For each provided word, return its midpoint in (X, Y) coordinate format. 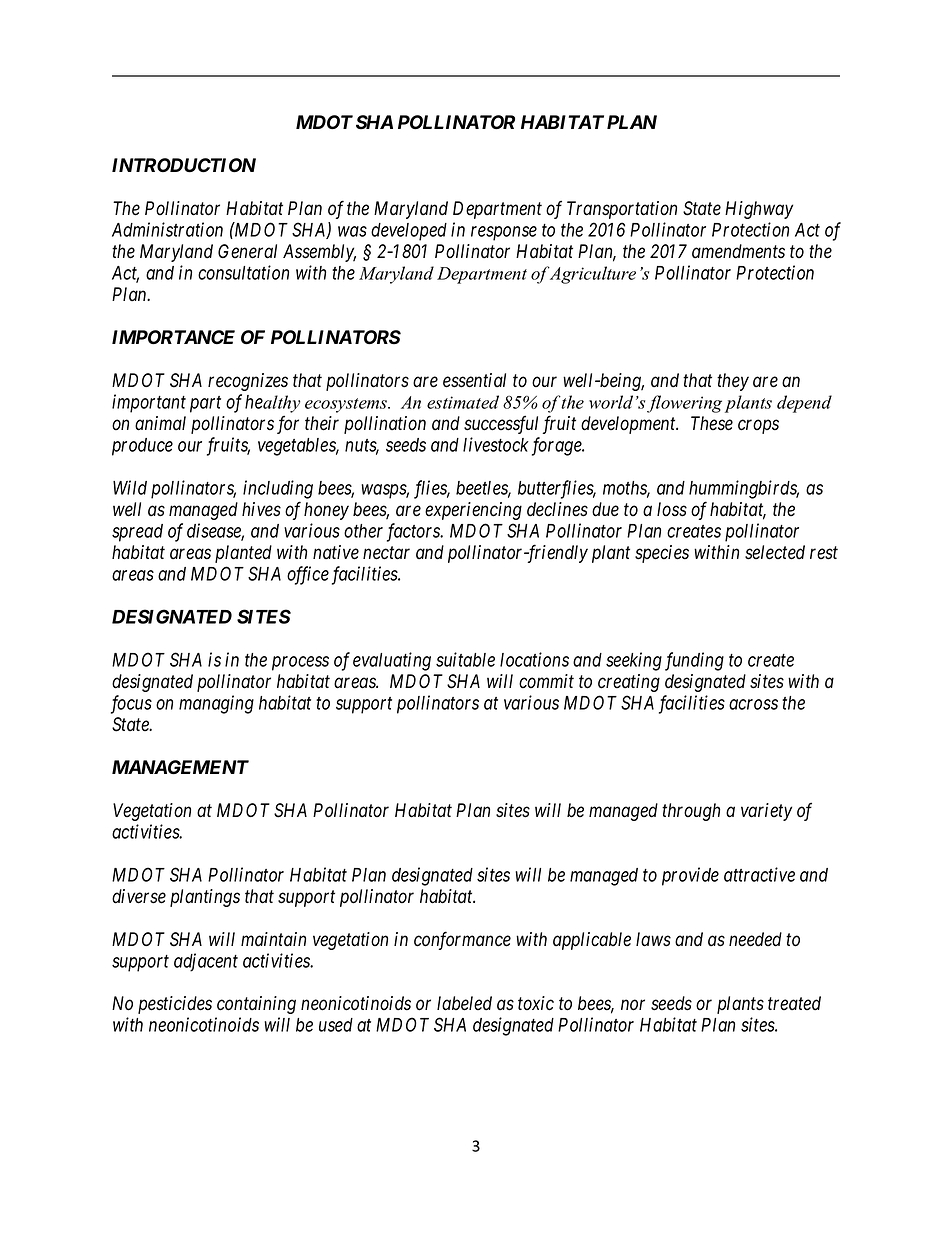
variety (766, 812)
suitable (465, 659)
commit (546, 681)
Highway (759, 210)
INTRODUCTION (184, 165)
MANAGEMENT (180, 767)
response (504, 233)
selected (775, 552)
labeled (464, 1003)
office (308, 575)
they (733, 382)
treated (794, 1003)
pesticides (175, 1005)
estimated (463, 402)
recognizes (248, 382)
